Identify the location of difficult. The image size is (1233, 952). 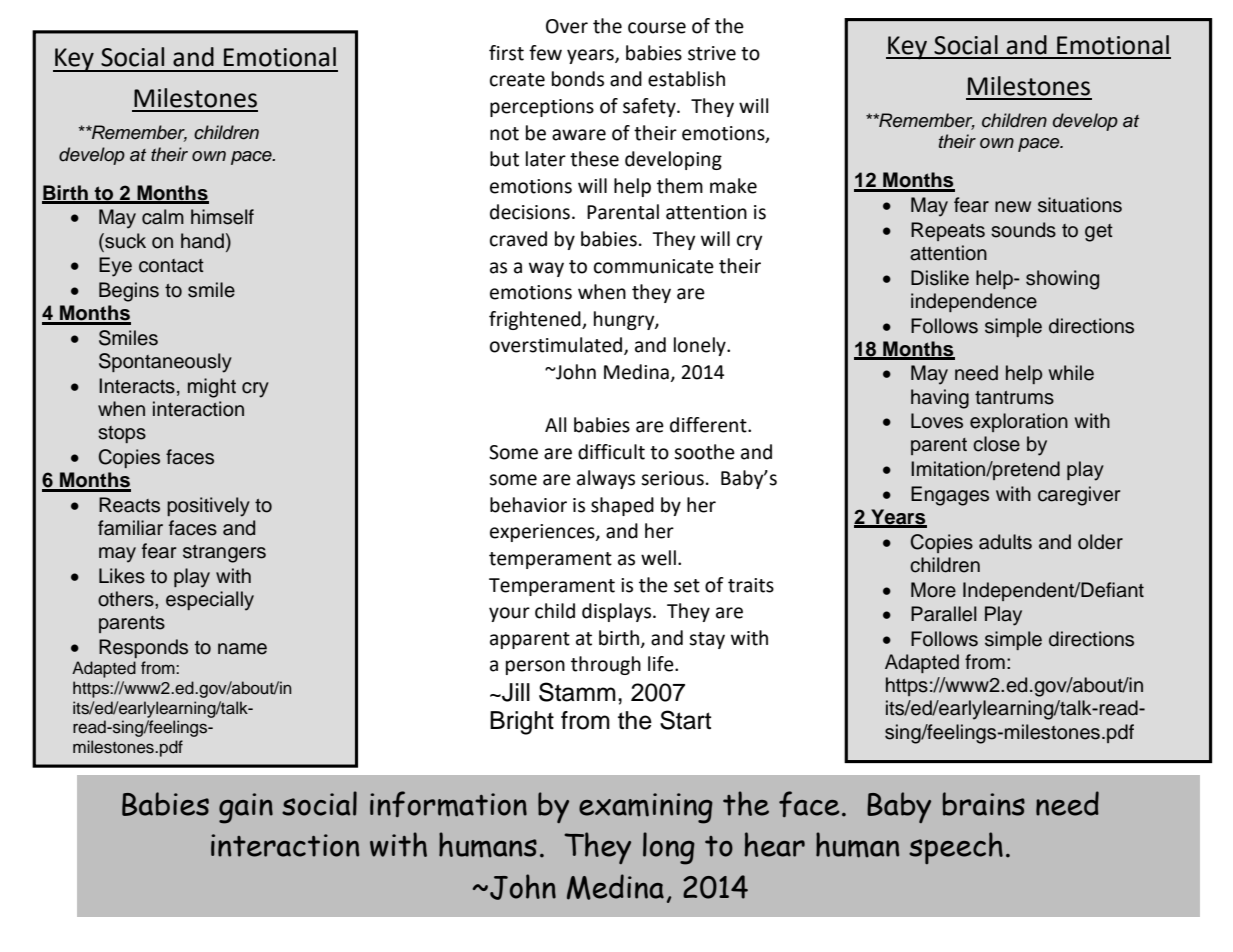
(611, 452).
